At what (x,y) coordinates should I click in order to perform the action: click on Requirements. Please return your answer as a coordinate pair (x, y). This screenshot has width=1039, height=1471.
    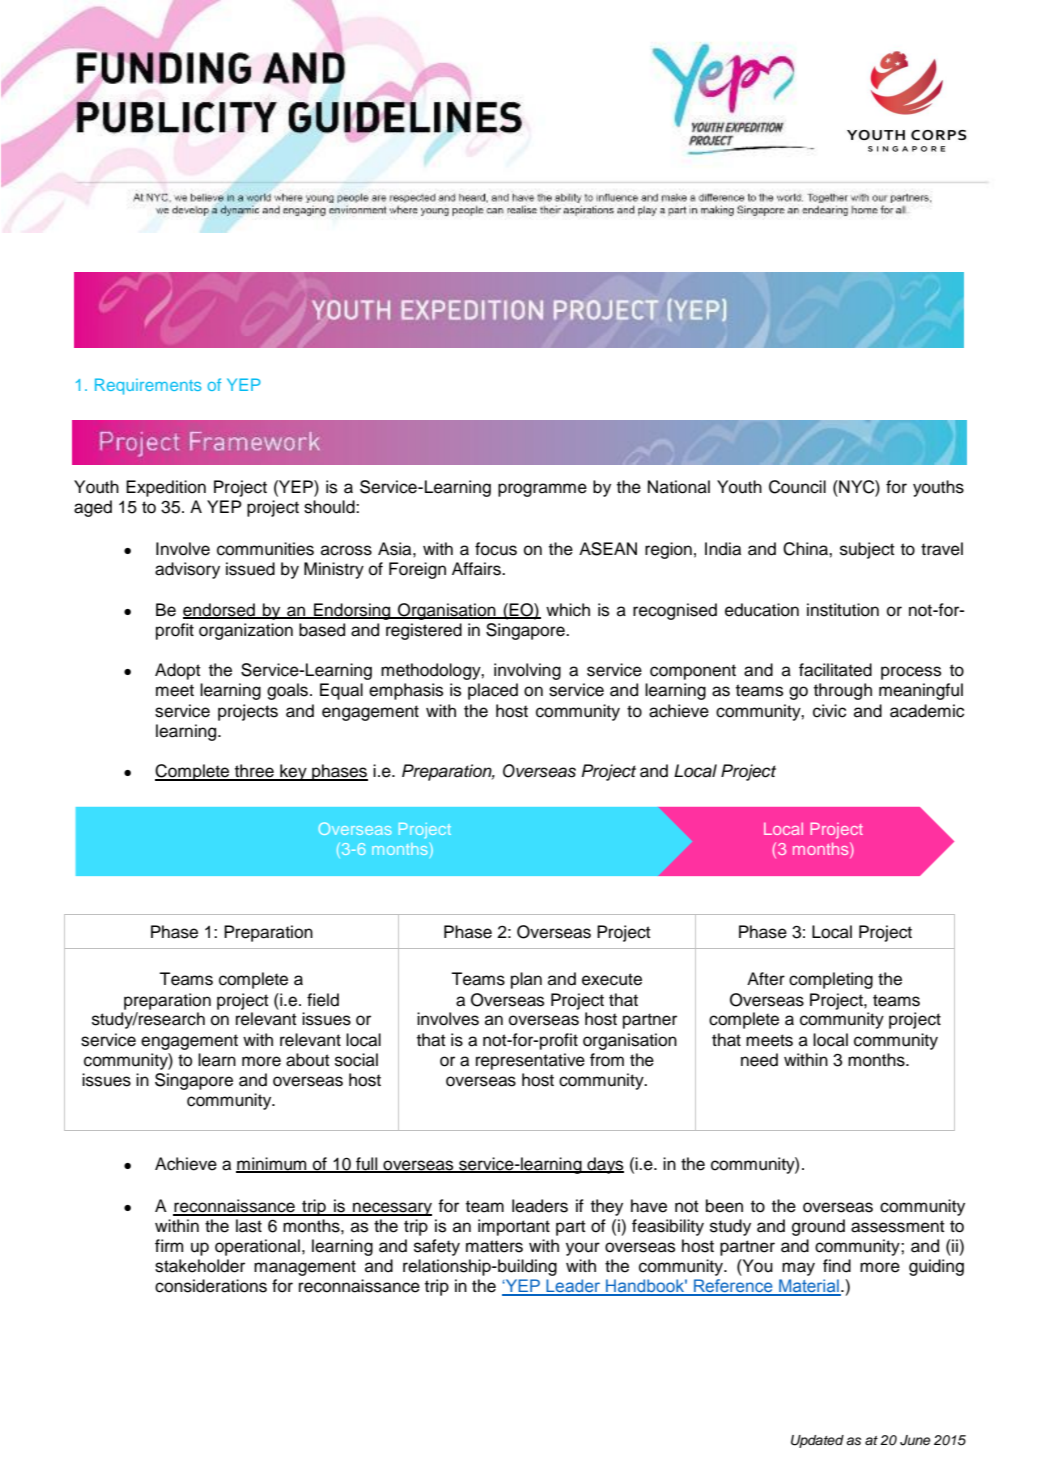
    Looking at the image, I should click on (148, 386).
